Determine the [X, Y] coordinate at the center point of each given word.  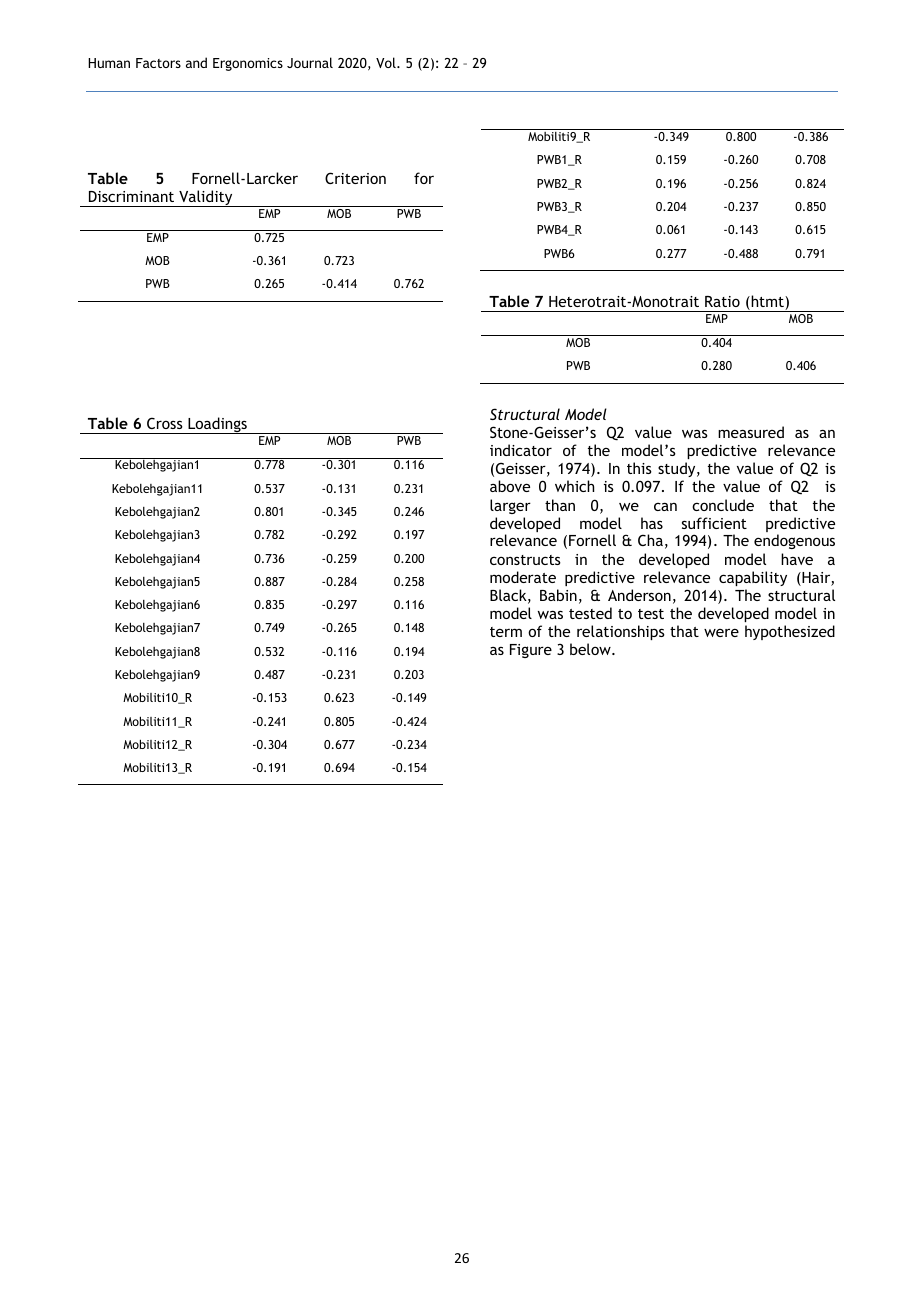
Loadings [217, 425]
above [510, 486]
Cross [165, 423]
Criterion [355, 178]
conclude [723, 505]
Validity [206, 198]
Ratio [722, 301]
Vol [387, 62]
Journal [310, 62]
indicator [521, 450]
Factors [158, 63]
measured [751, 432]
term [506, 632]
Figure [531, 651]
